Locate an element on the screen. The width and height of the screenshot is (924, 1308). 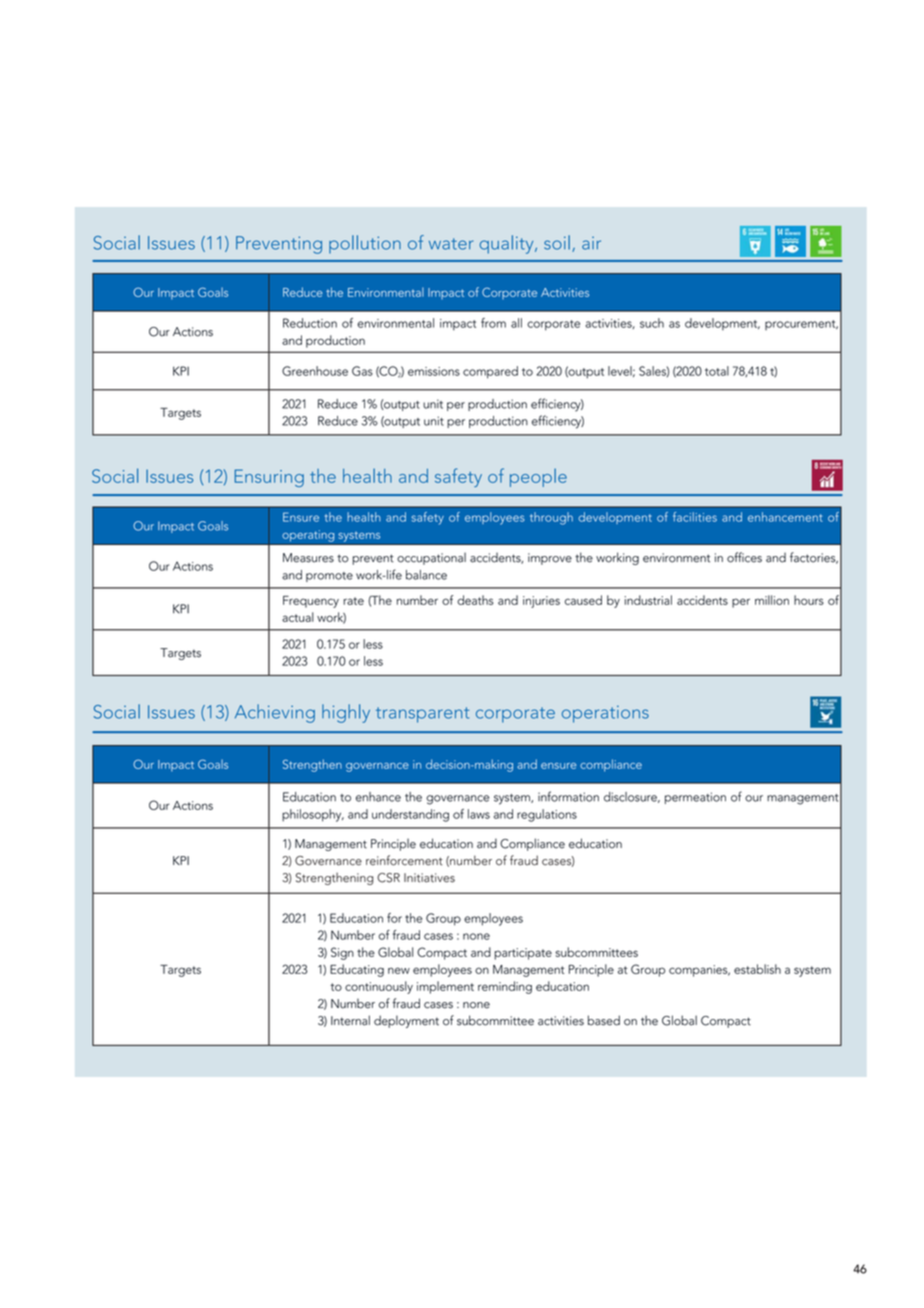
pollution is located at coordinates (365, 244).
